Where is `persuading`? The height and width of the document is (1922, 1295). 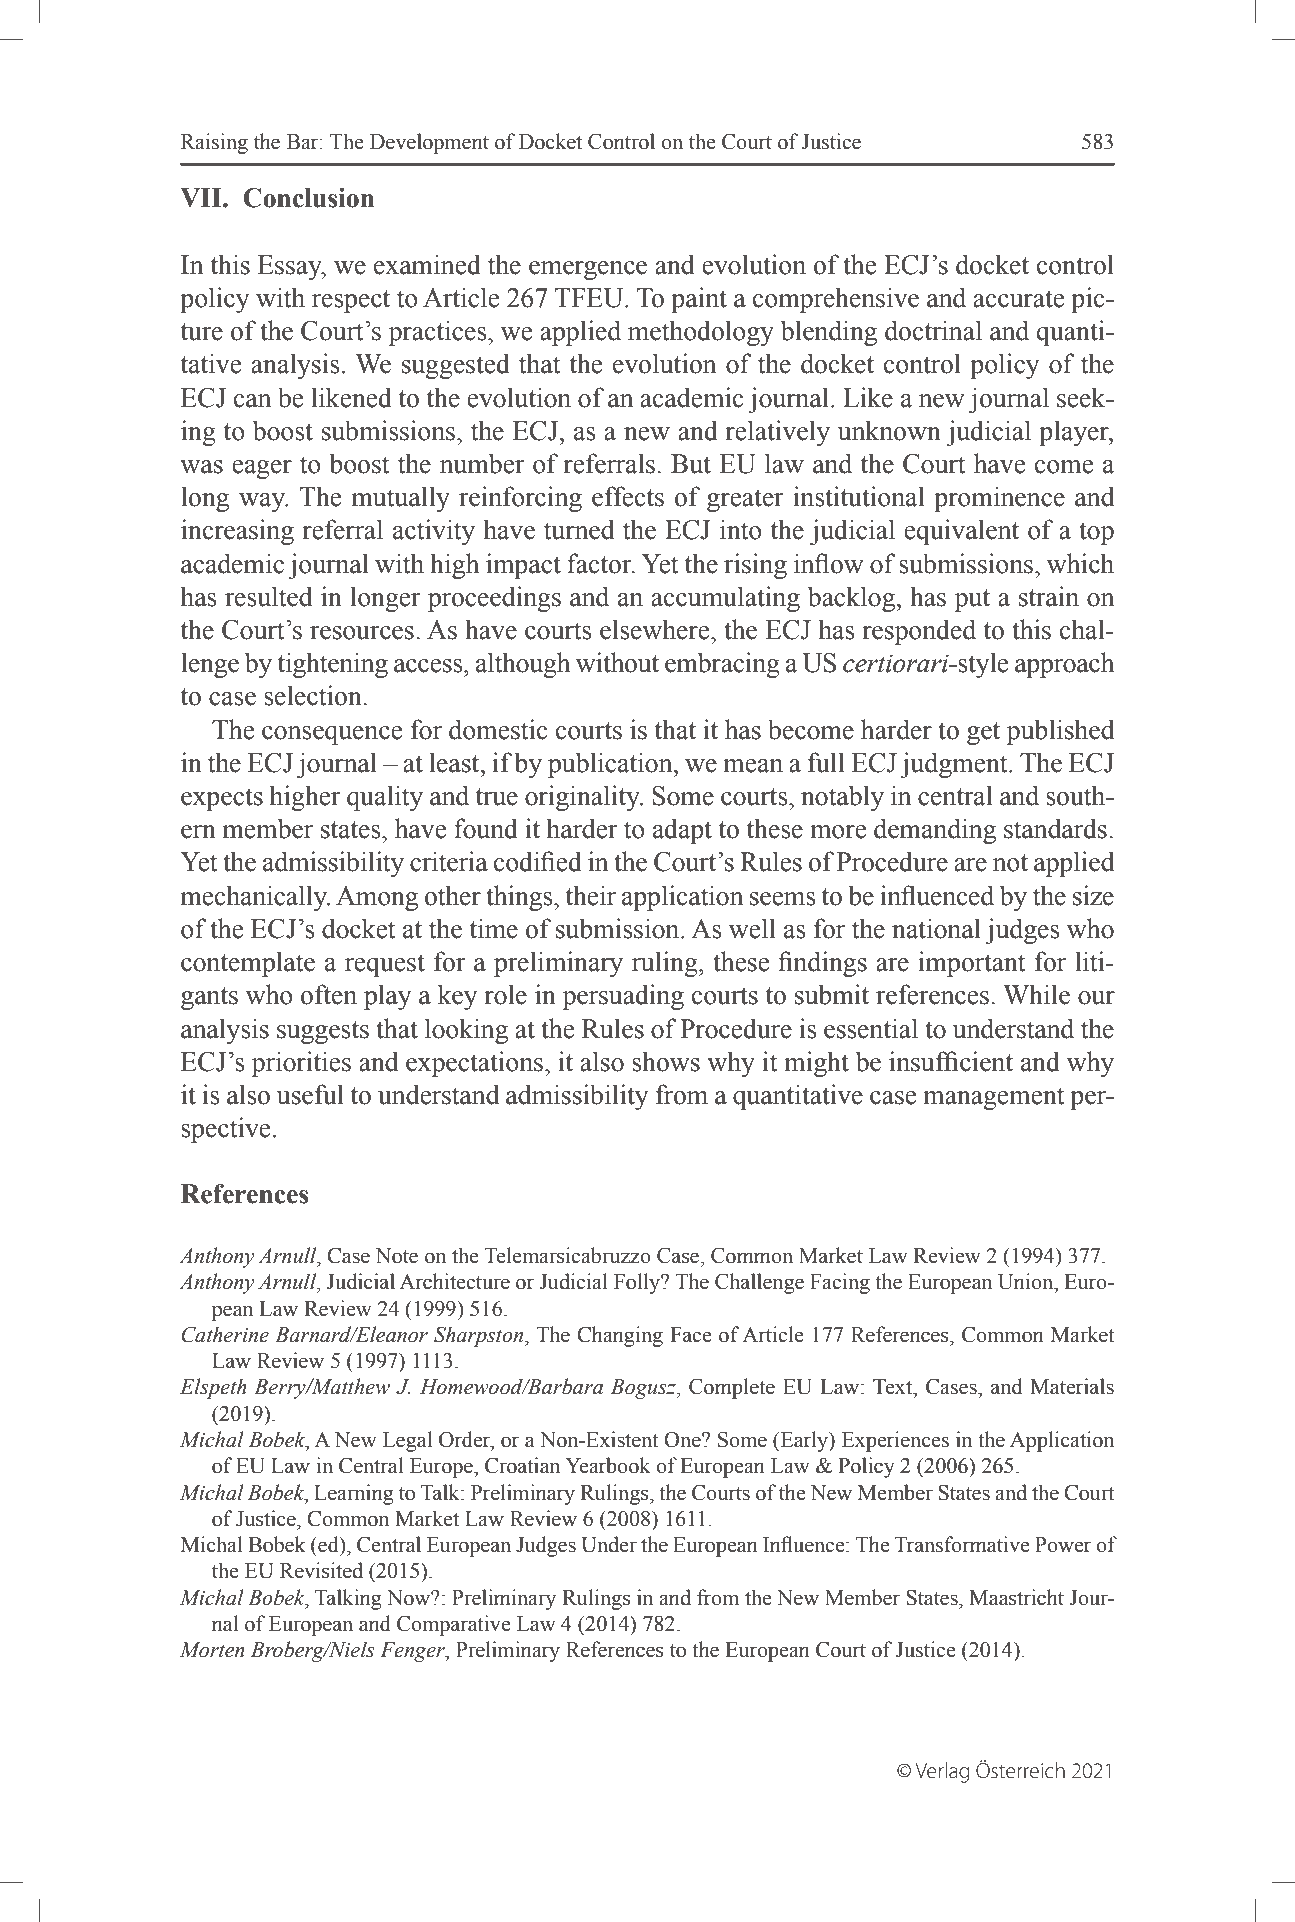 persuading is located at coordinates (623, 997).
